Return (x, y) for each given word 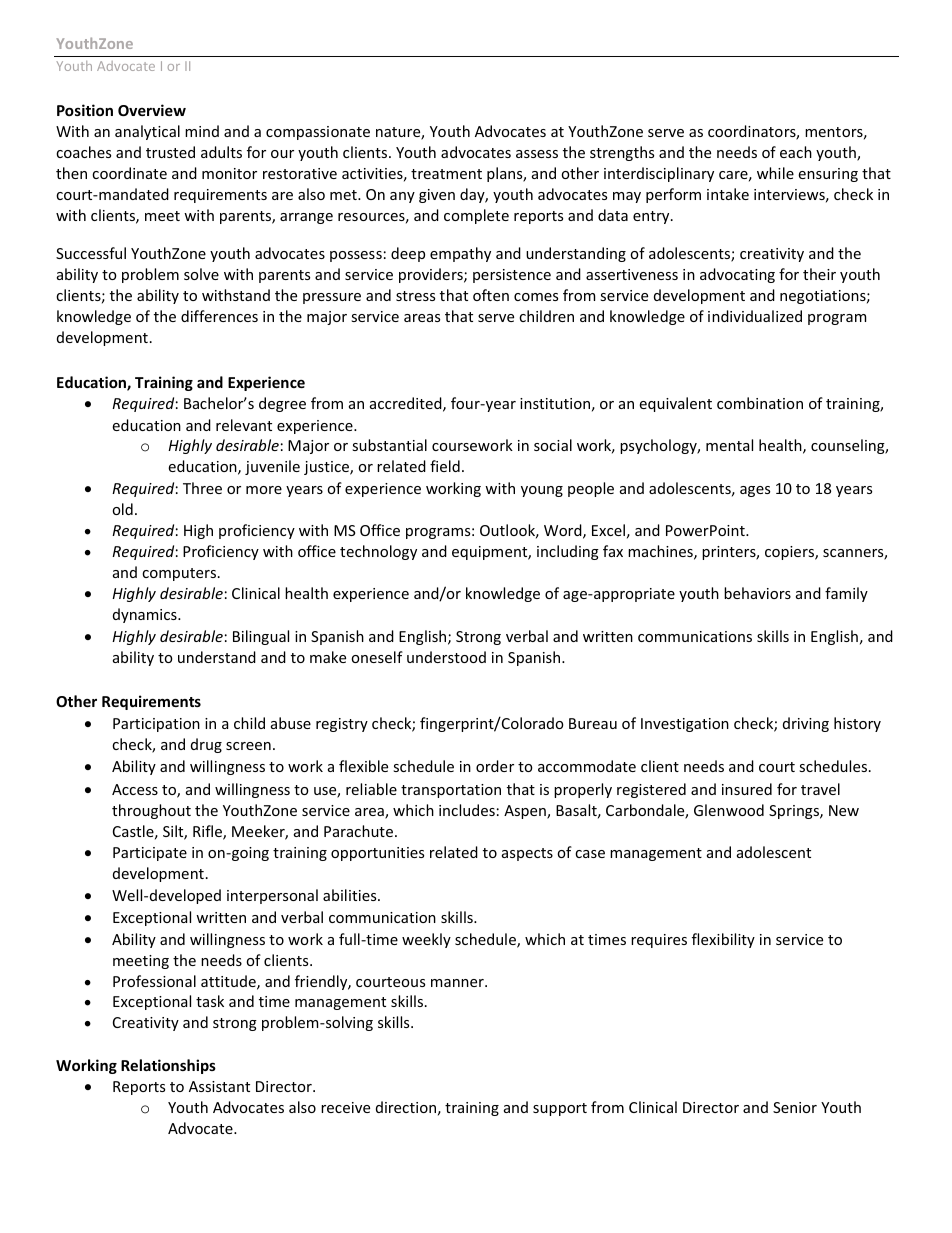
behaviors (757, 593)
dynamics (146, 615)
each (796, 152)
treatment (446, 174)
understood (446, 657)
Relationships (168, 1066)
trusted (170, 152)
